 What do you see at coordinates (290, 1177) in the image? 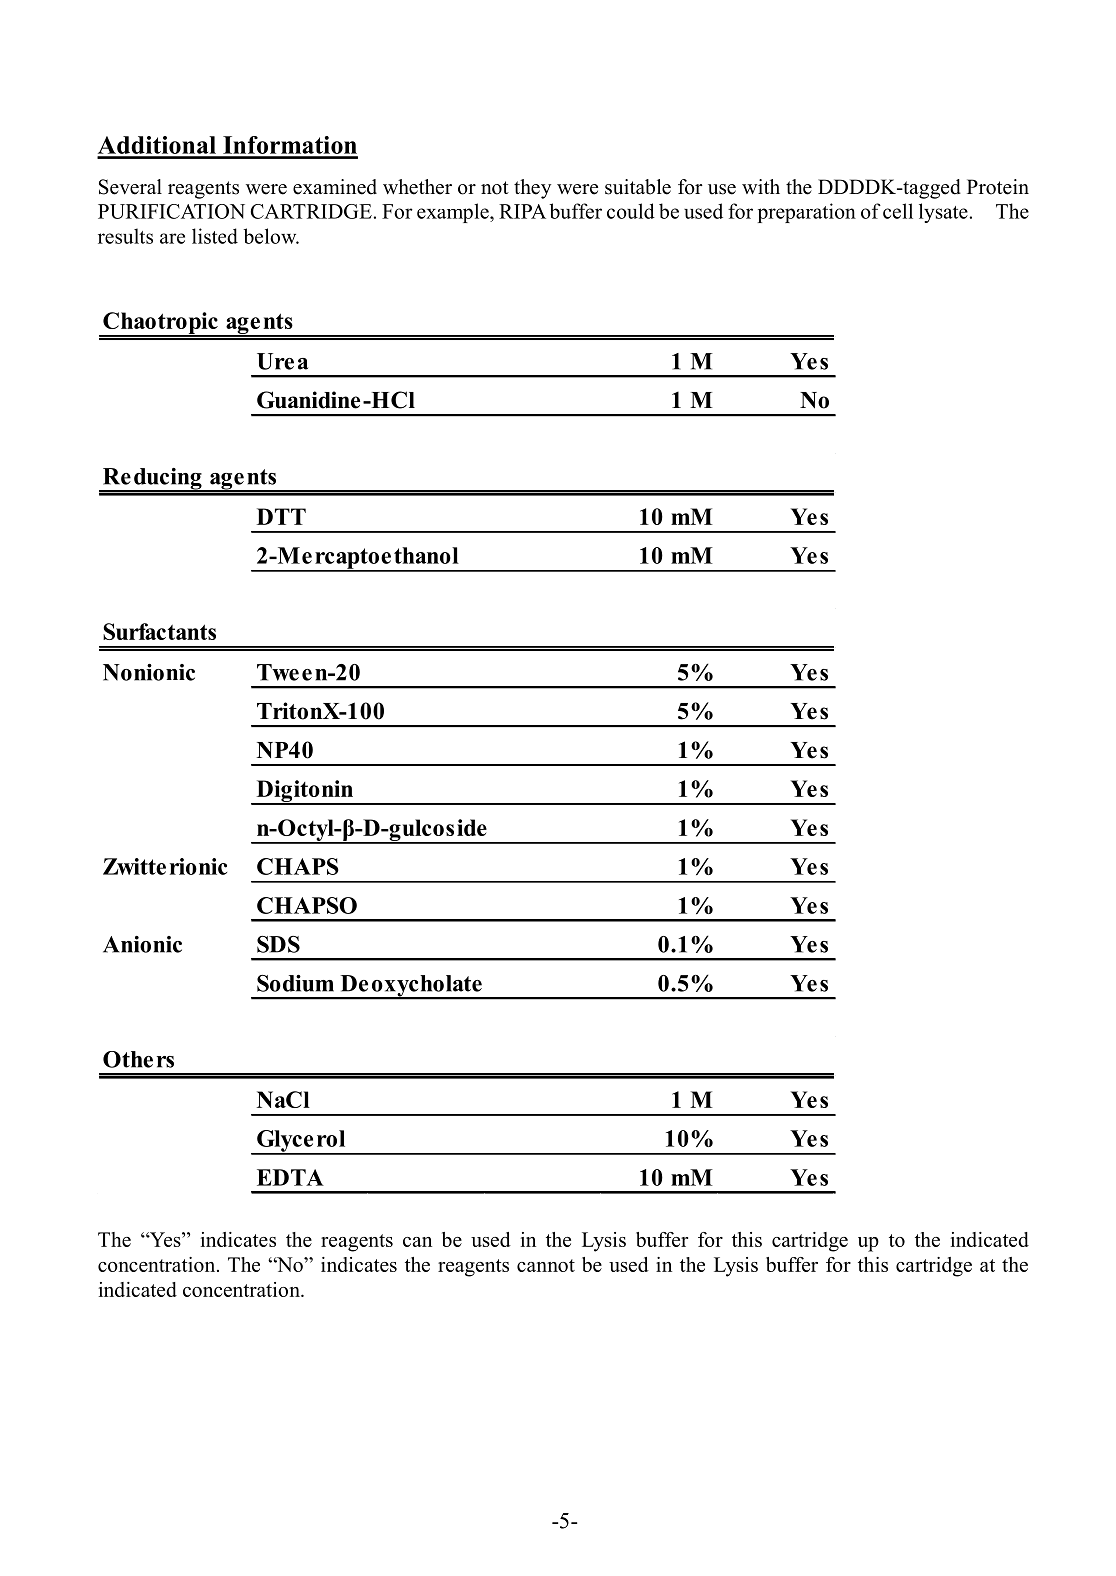
I see `EDTA` at bounding box center [290, 1177].
